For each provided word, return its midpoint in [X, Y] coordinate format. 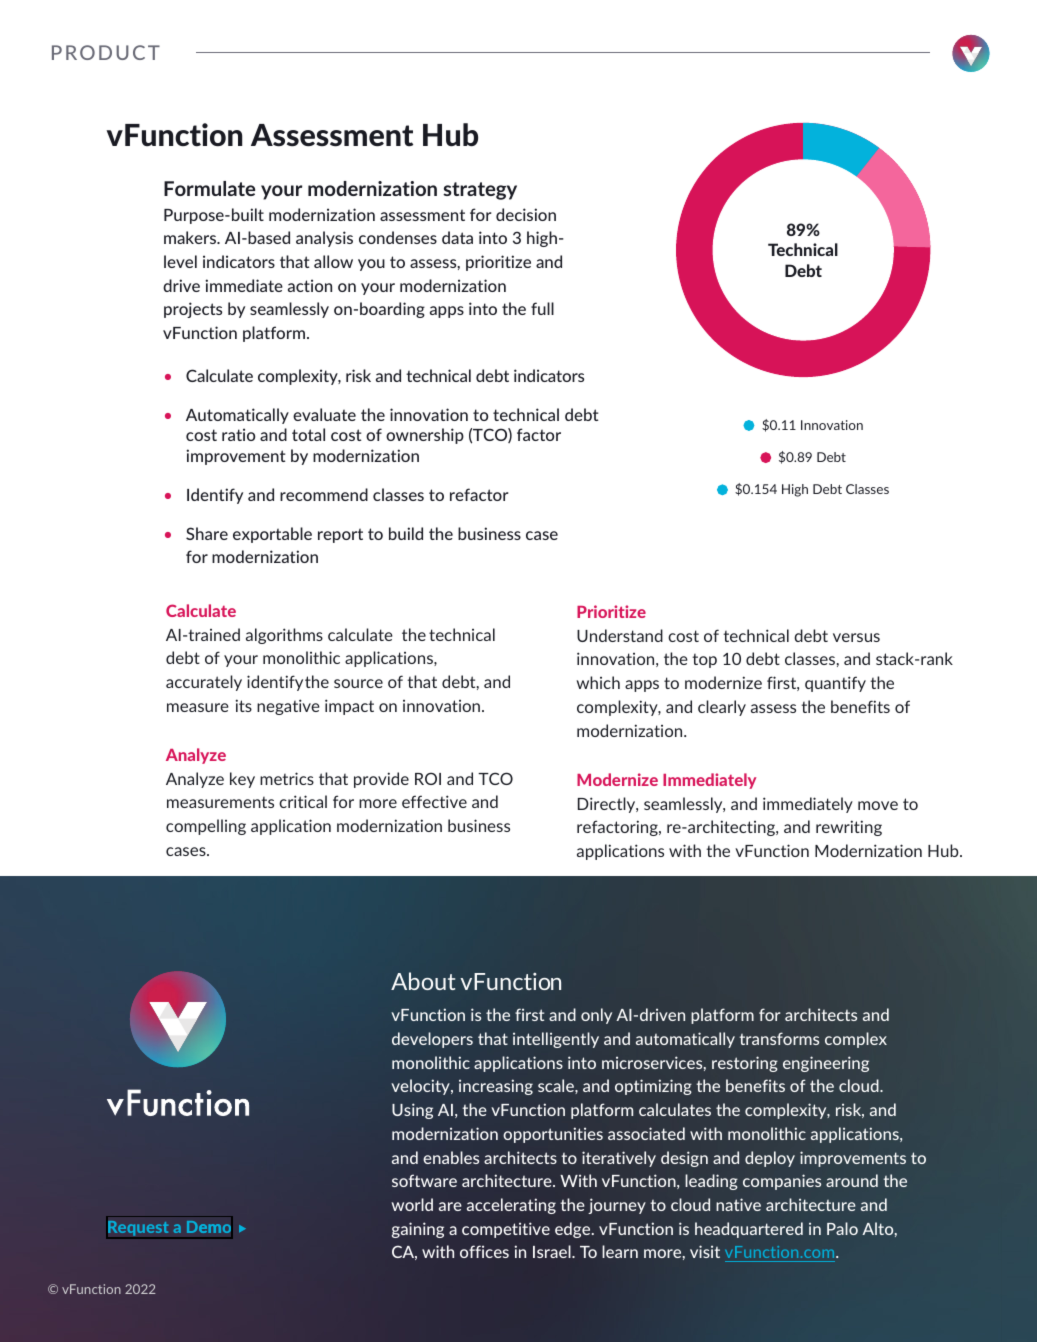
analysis [324, 239]
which [598, 682]
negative [288, 707]
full [542, 308]
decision [526, 214]
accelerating [511, 1206]
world [412, 1204]
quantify [835, 684]
